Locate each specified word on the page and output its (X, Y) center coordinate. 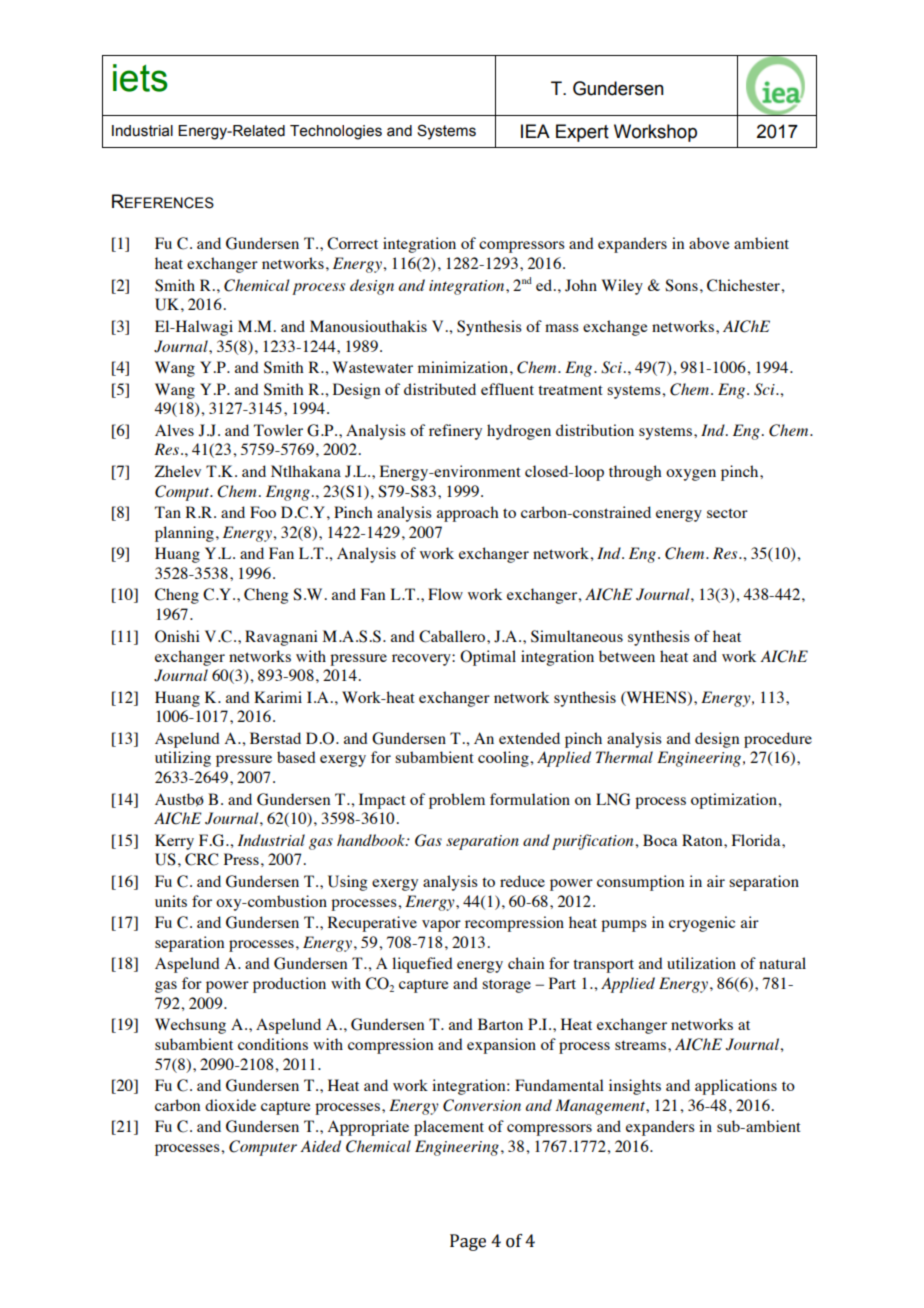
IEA (535, 131)
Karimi (278, 697)
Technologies (336, 132)
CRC (201, 859)
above (709, 243)
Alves (174, 430)
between (627, 656)
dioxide (230, 1105)
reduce (522, 881)
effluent (507, 389)
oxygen (691, 475)
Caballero (453, 636)
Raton (703, 840)
